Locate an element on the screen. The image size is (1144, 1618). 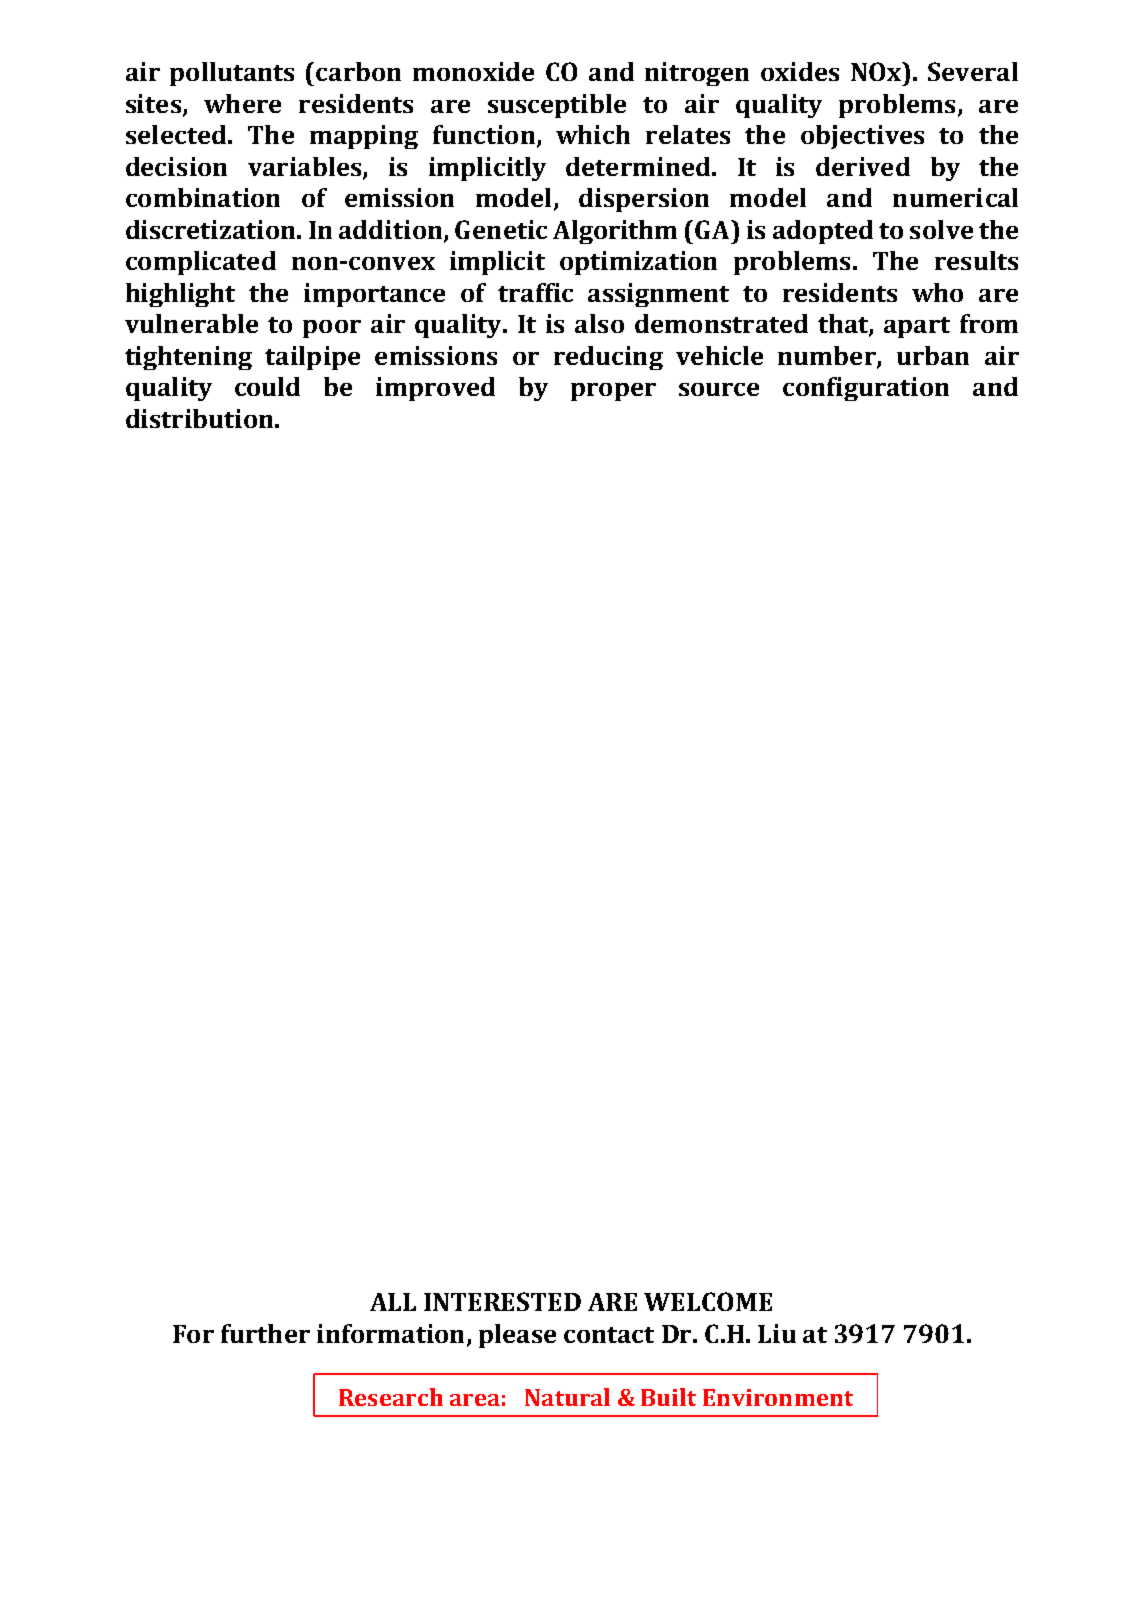
where is located at coordinates (242, 103).
